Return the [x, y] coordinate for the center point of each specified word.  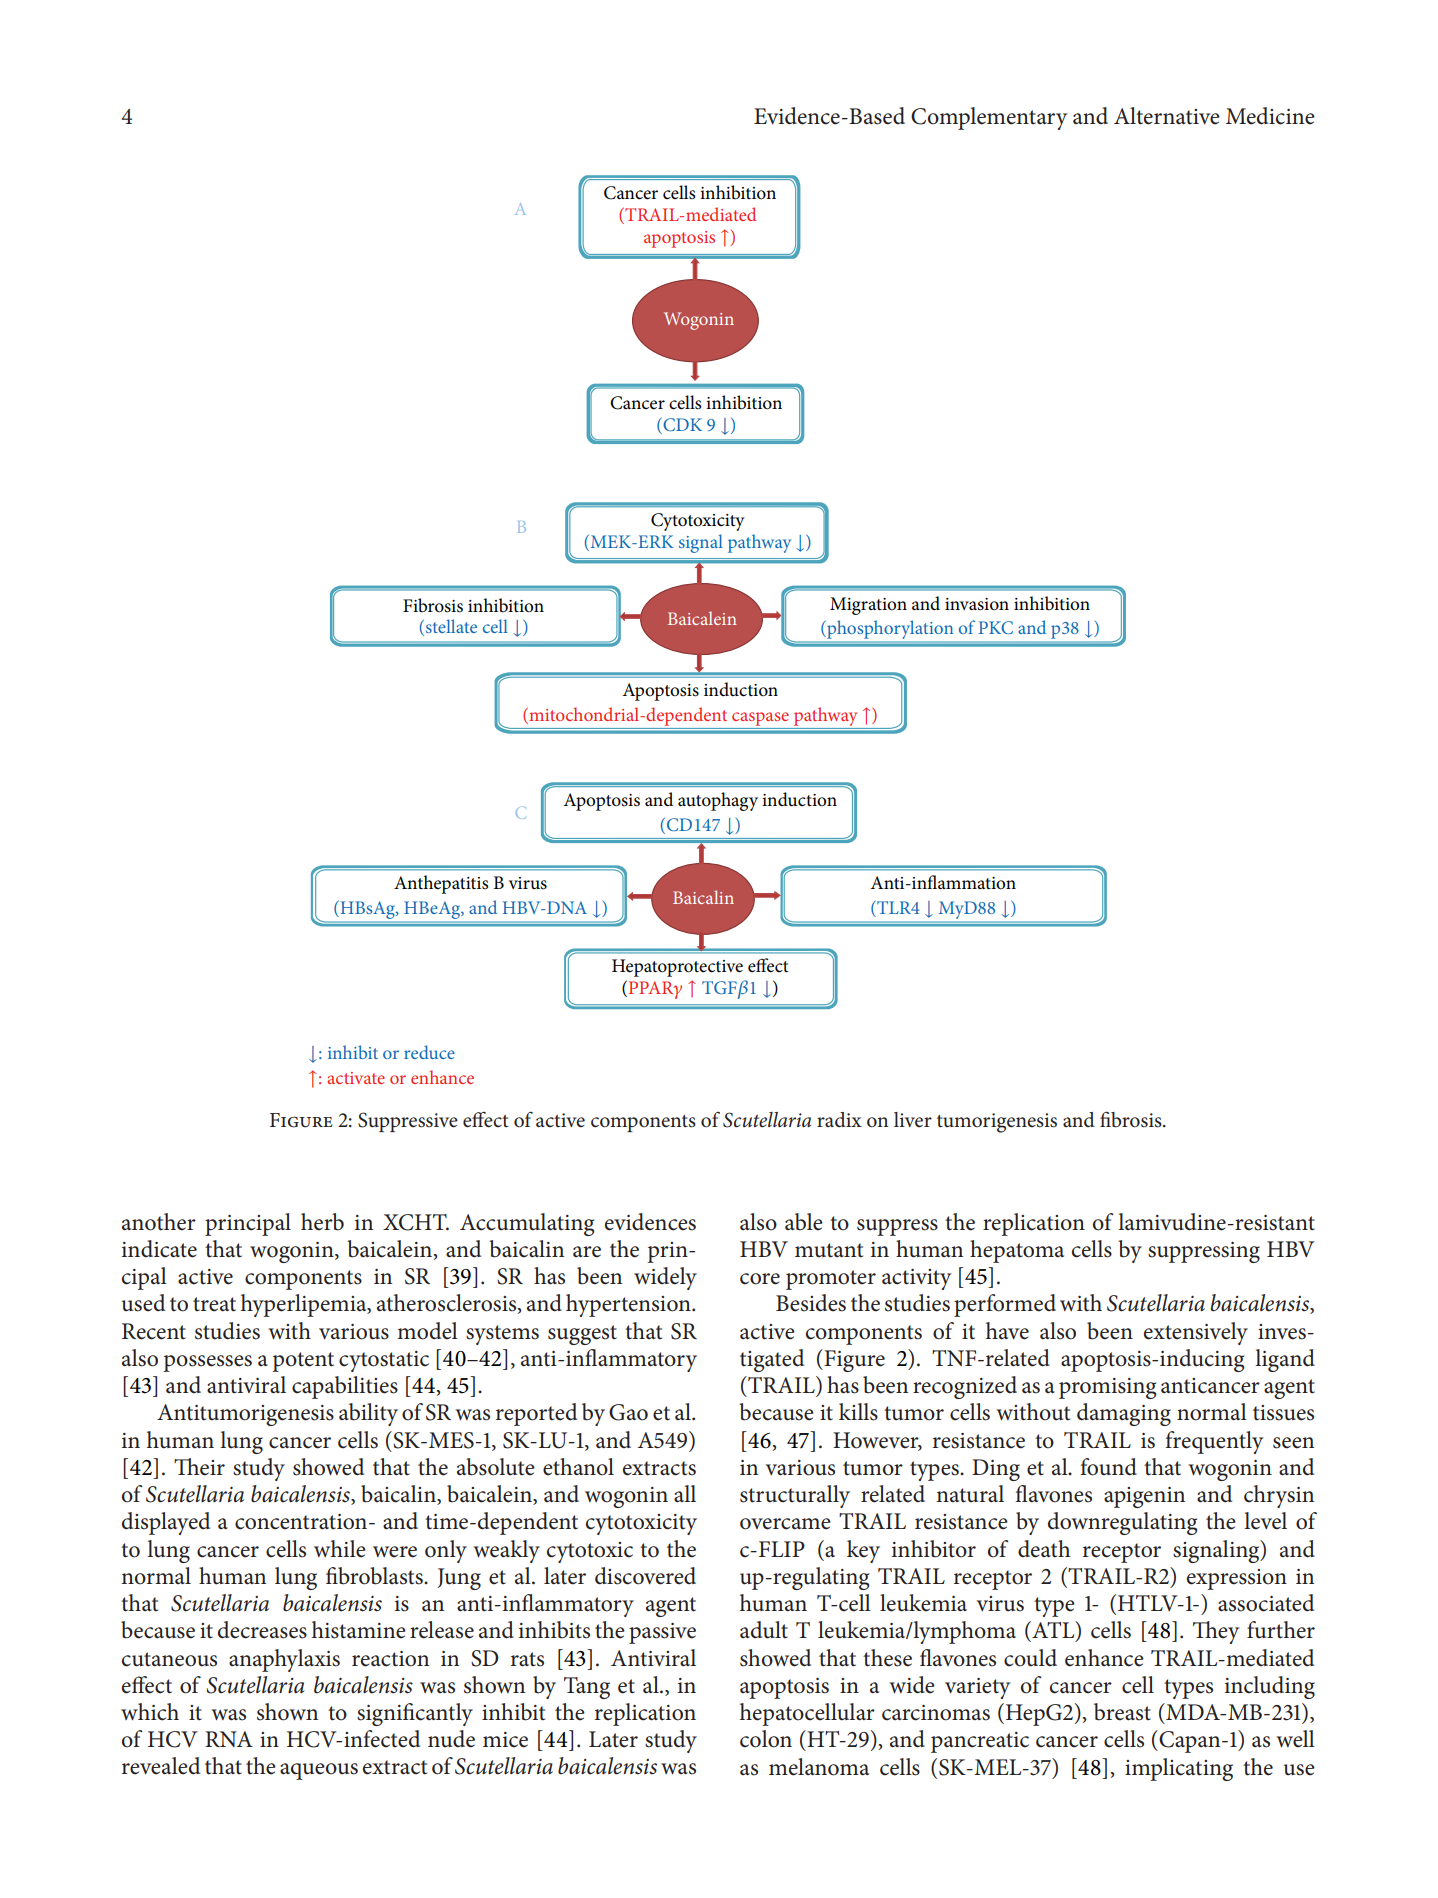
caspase [760, 719]
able [804, 1222]
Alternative [1167, 116]
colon [766, 1739]
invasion [977, 604]
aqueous [319, 1771]
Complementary [989, 118]
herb [322, 1222]
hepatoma [1017, 1251]
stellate [450, 626]
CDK [681, 424]
